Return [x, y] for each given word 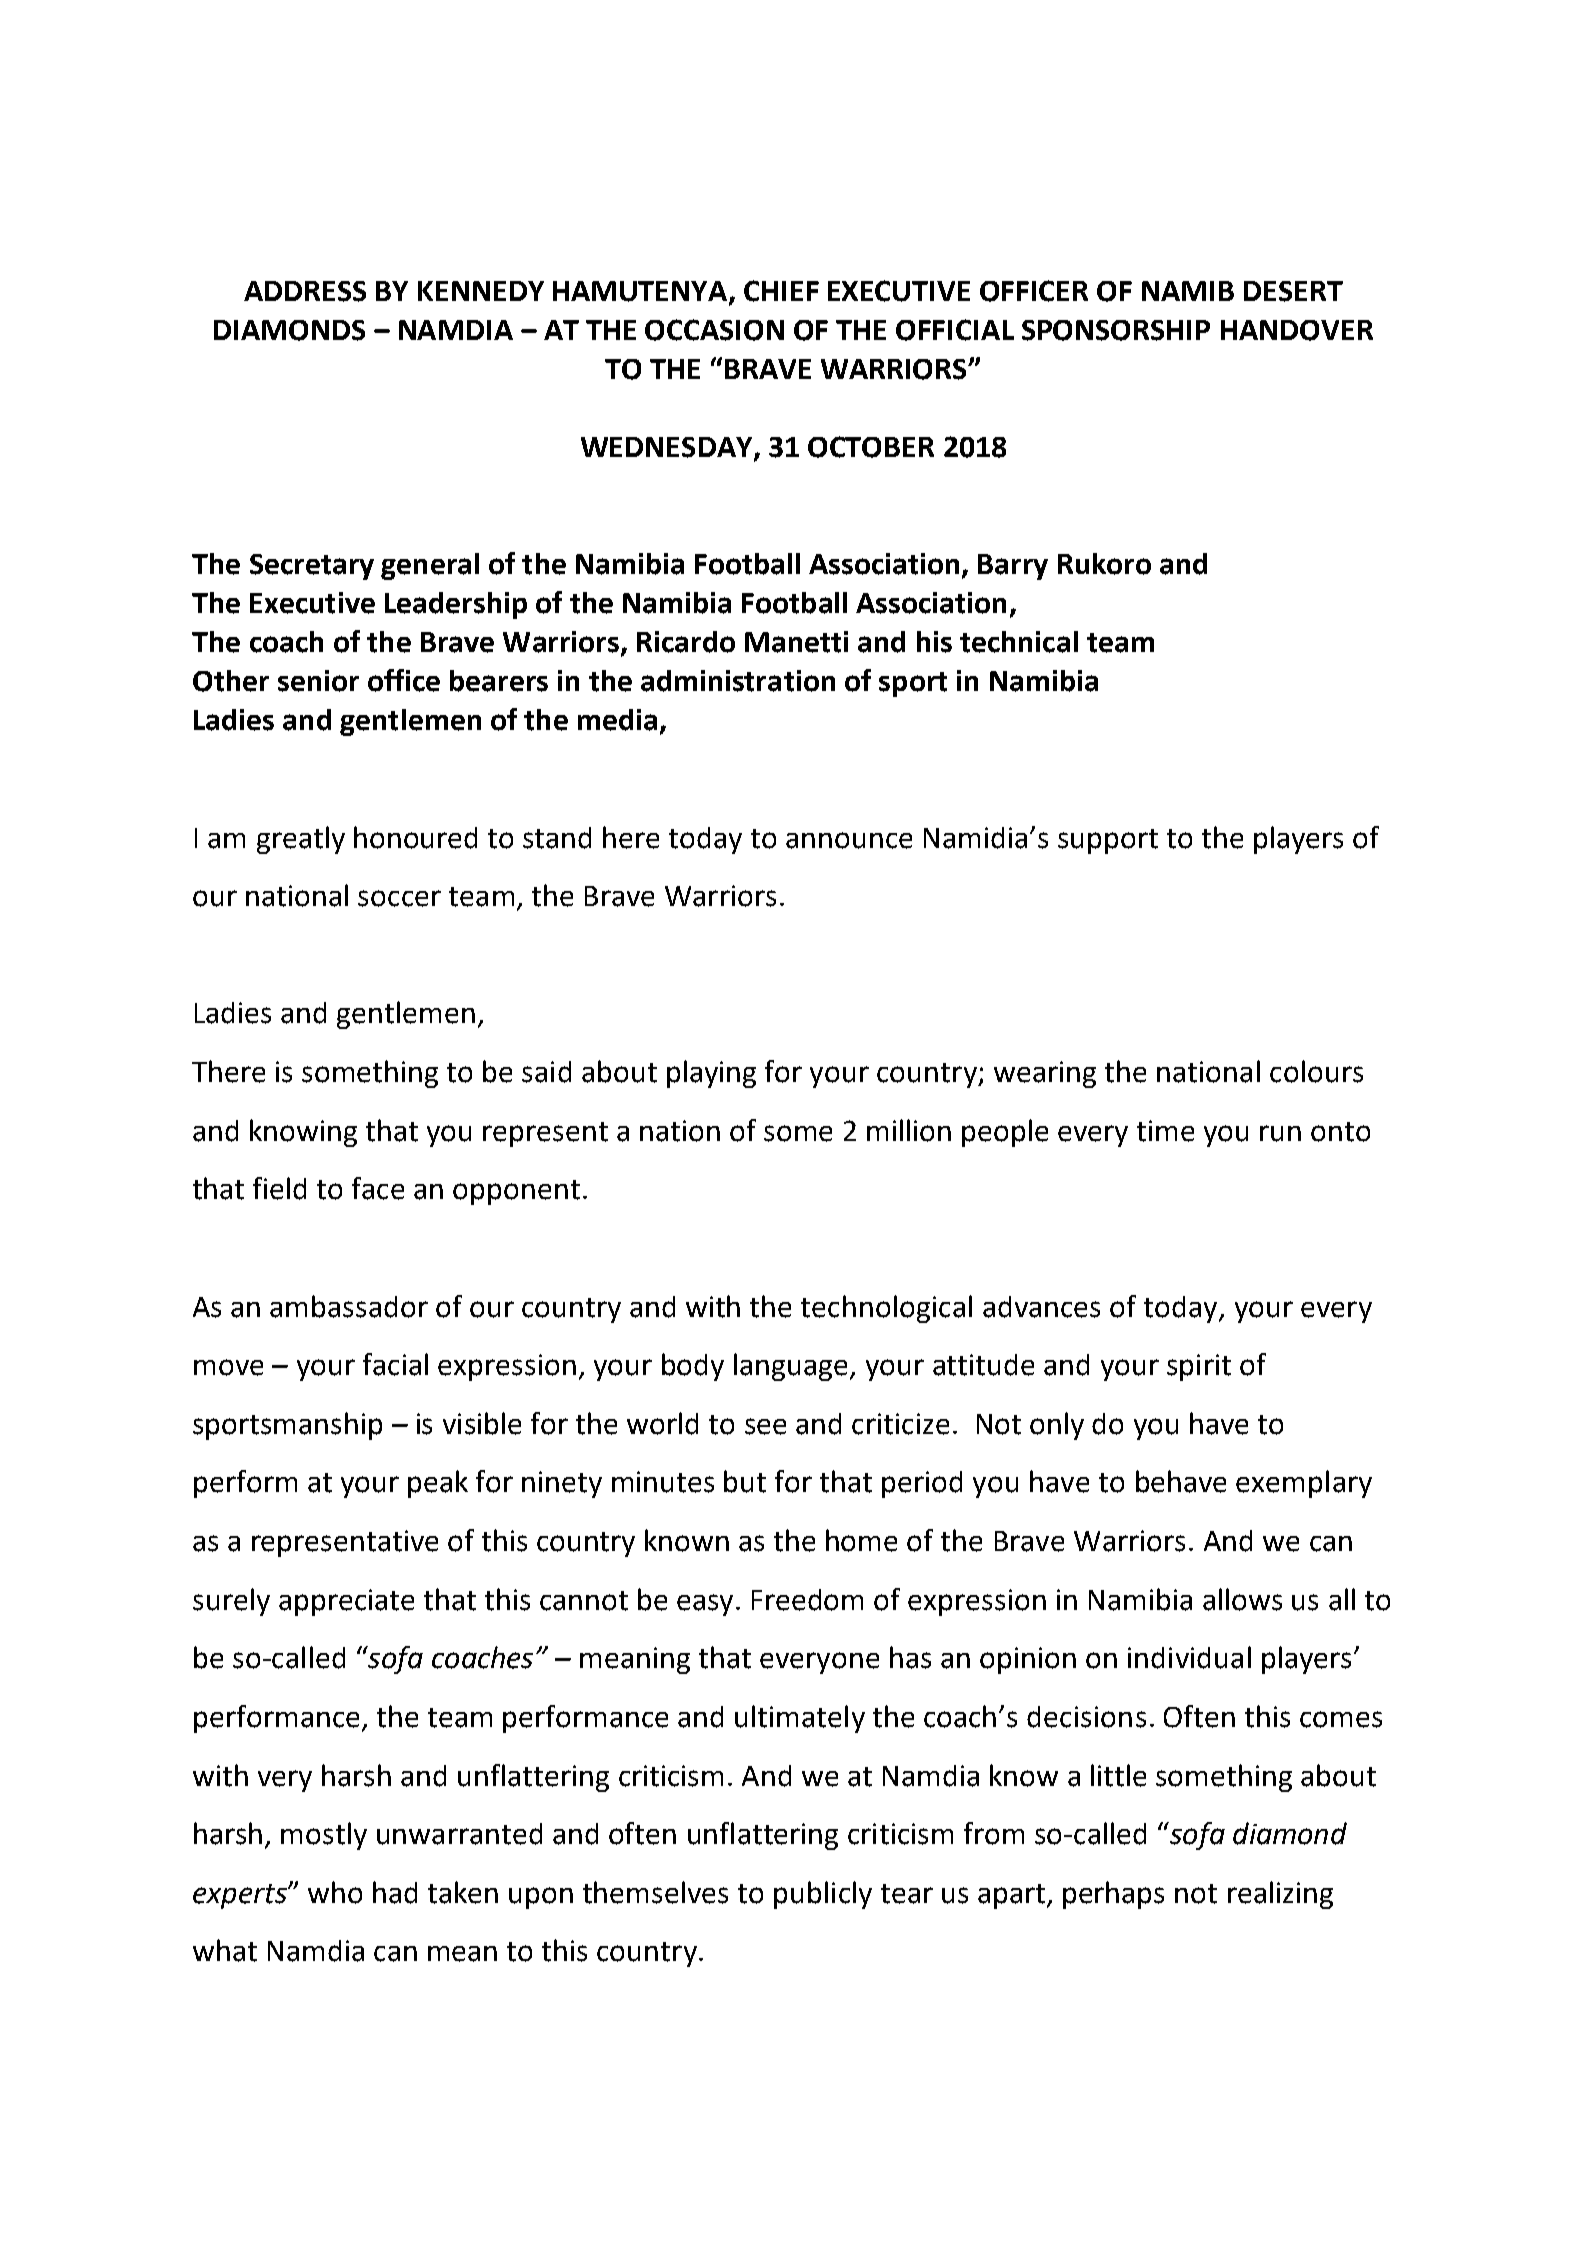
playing [711, 1074]
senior [318, 681]
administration [738, 681]
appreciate [346, 1602]
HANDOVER [1297, 330]
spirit [1199, 1367]
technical [1019, 642]
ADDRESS [305, 291]
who [335, 1892]
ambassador [349, 1306]
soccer [399, 898]
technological [886, 1309]
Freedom [807, 1600]
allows [1242, 1599]
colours [1316, 1071]
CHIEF [781, 291]
